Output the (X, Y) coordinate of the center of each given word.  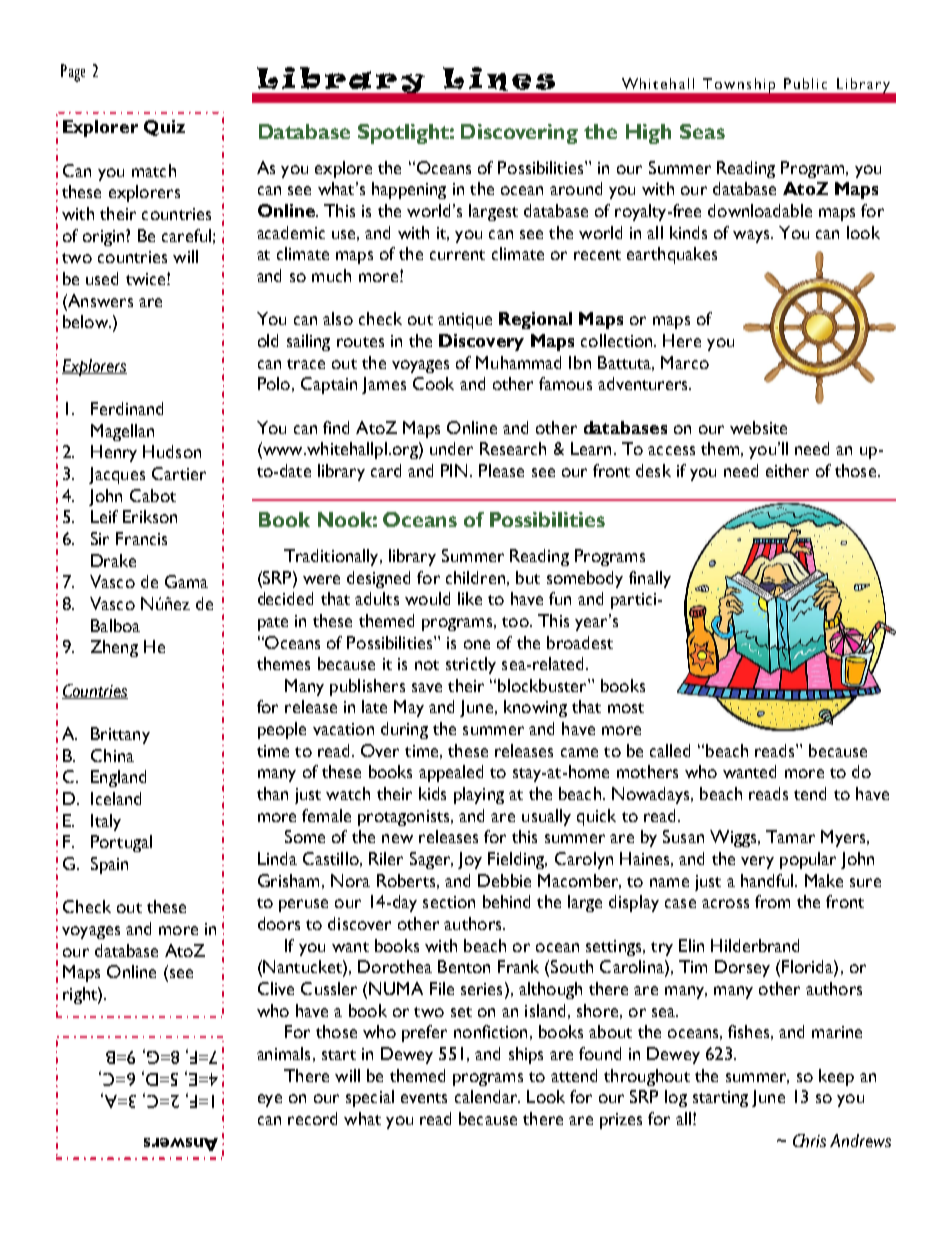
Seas (702, 131)
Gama (186, 581)
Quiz (164, 128)
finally (650, 579)
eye (270, 1100)
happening (409, 190)
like (470, 598)
